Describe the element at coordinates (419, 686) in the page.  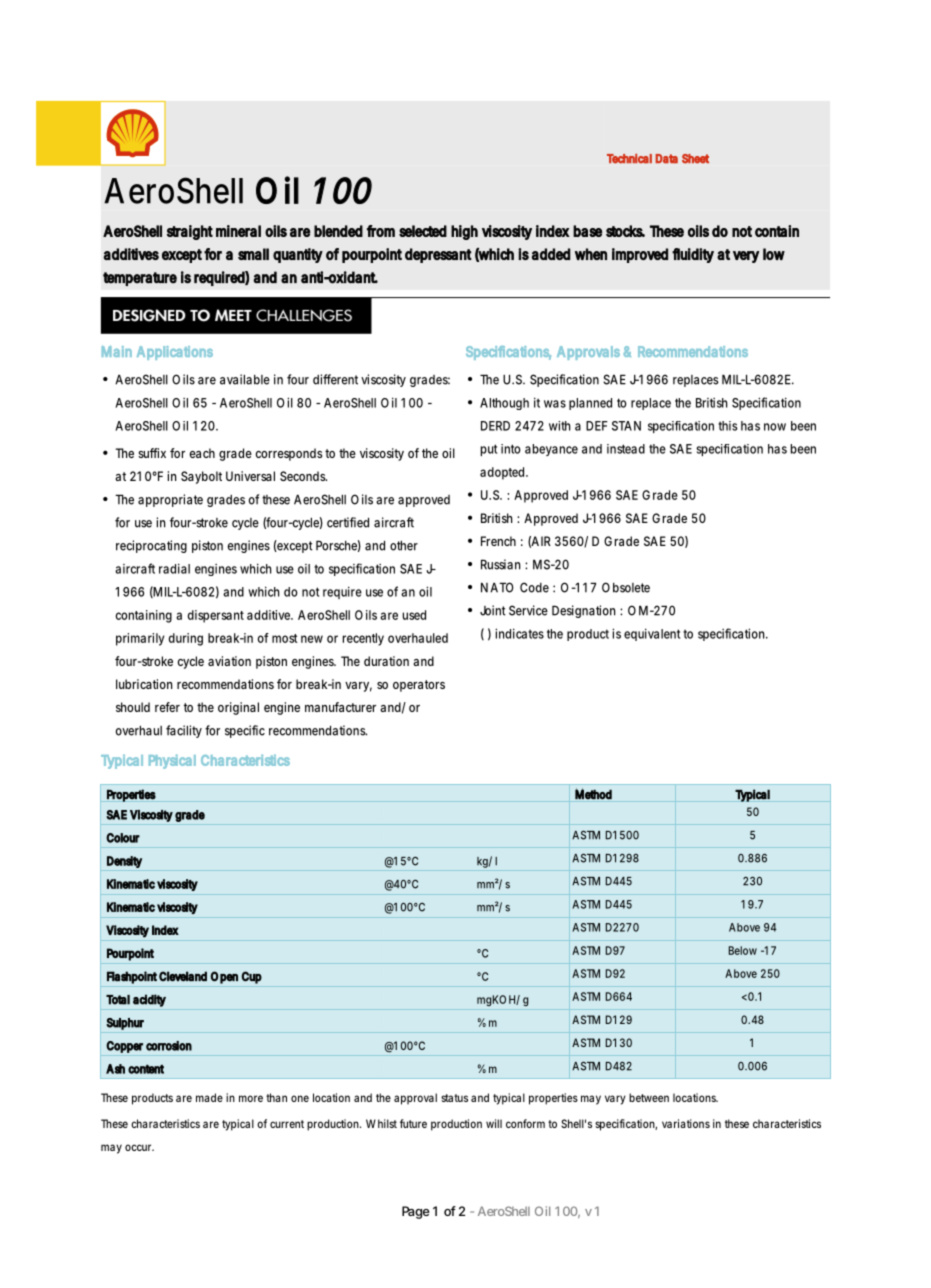
I see `operators` at that location.
